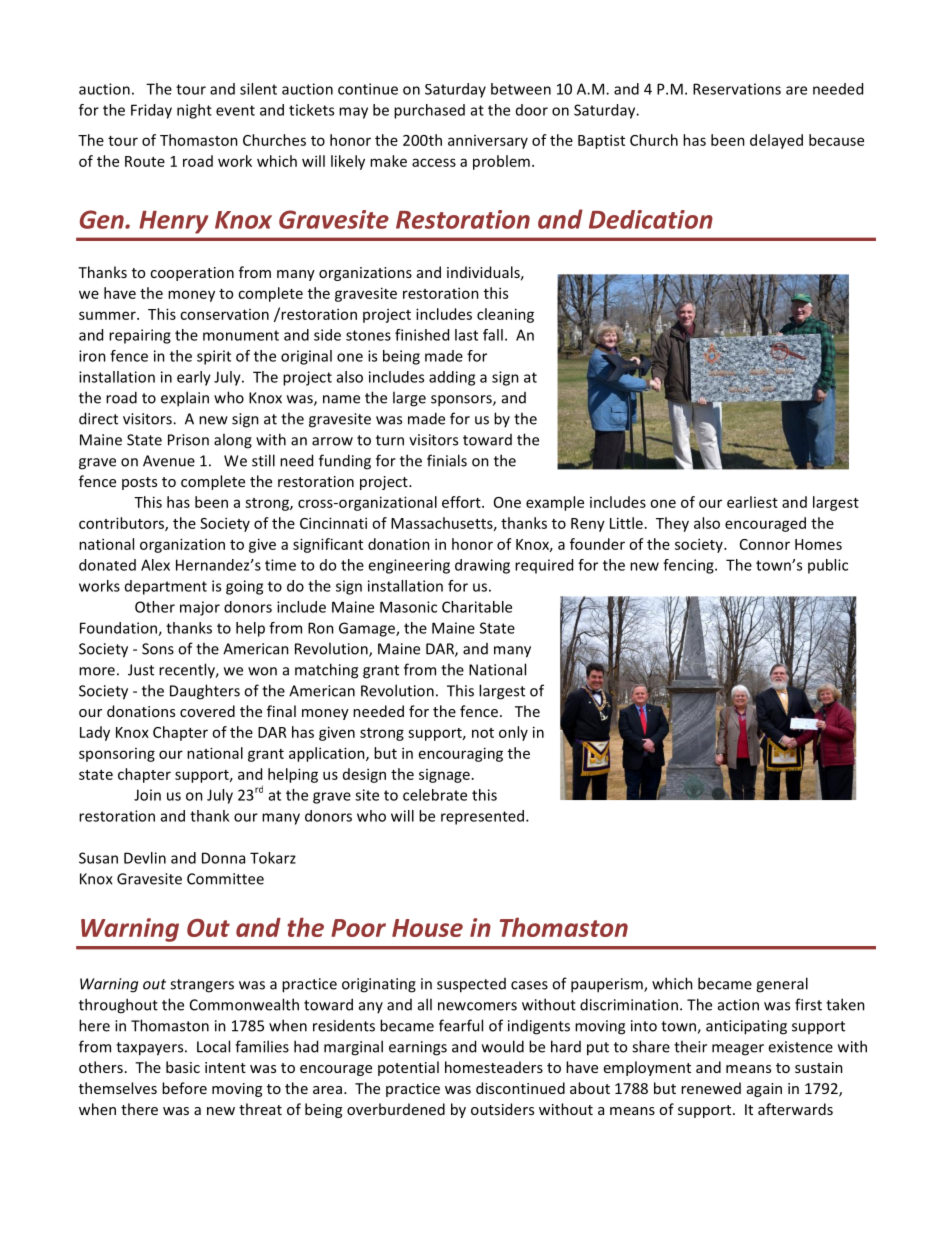 This screenshot has width=952, height=1233. Describe the element at coordinates (200, 608) in the screenshot. I see `major` at that location.
